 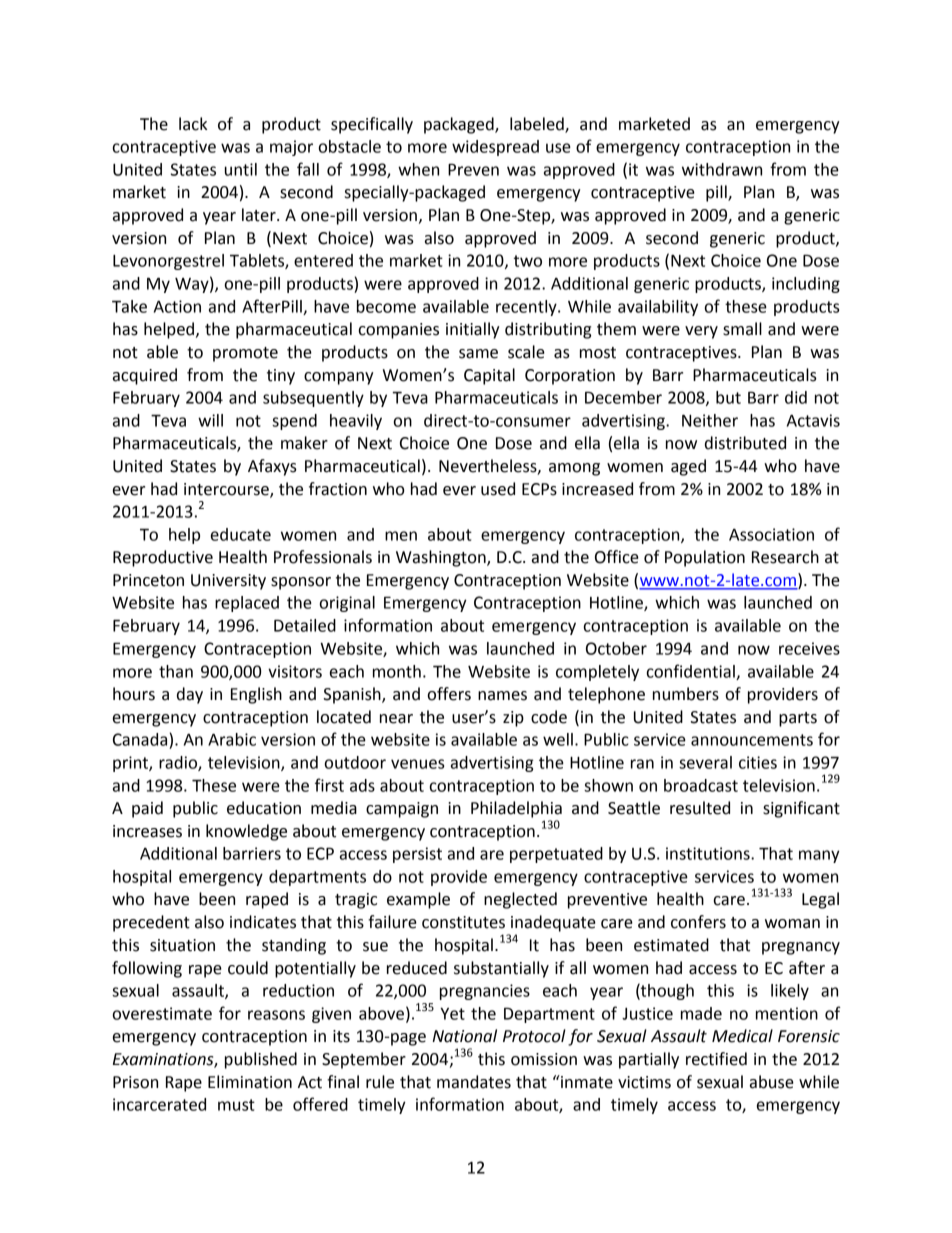 I want to click on Association, so click(x=771, y=534).
